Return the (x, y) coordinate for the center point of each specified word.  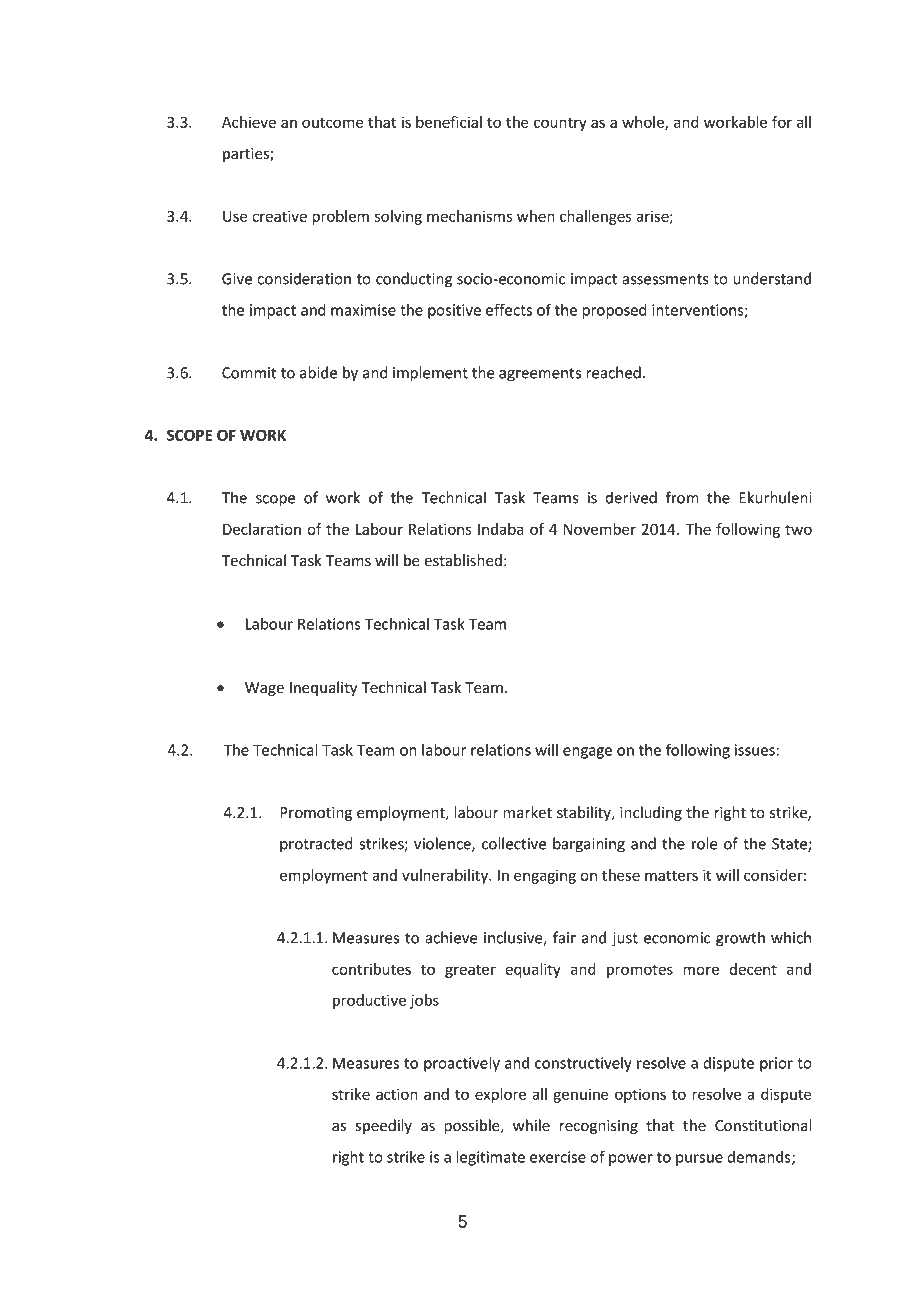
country (560, 124)
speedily (384, 1126)
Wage (264, 689)
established (463, 560)
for (782, 122)
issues (756, 750)
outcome (332, 123)
